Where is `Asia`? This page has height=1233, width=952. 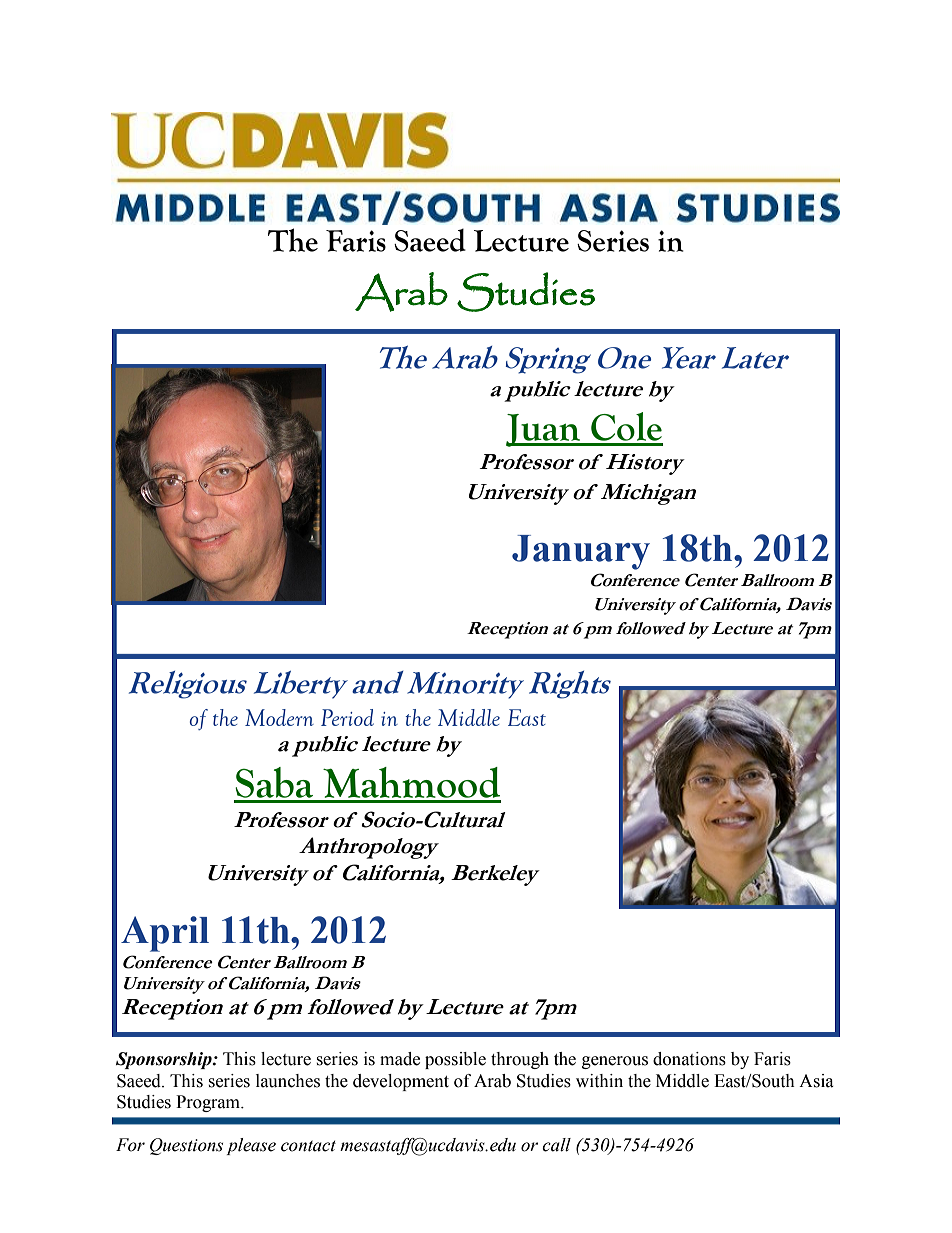
Asia is located at coordinates (816, 1081).
